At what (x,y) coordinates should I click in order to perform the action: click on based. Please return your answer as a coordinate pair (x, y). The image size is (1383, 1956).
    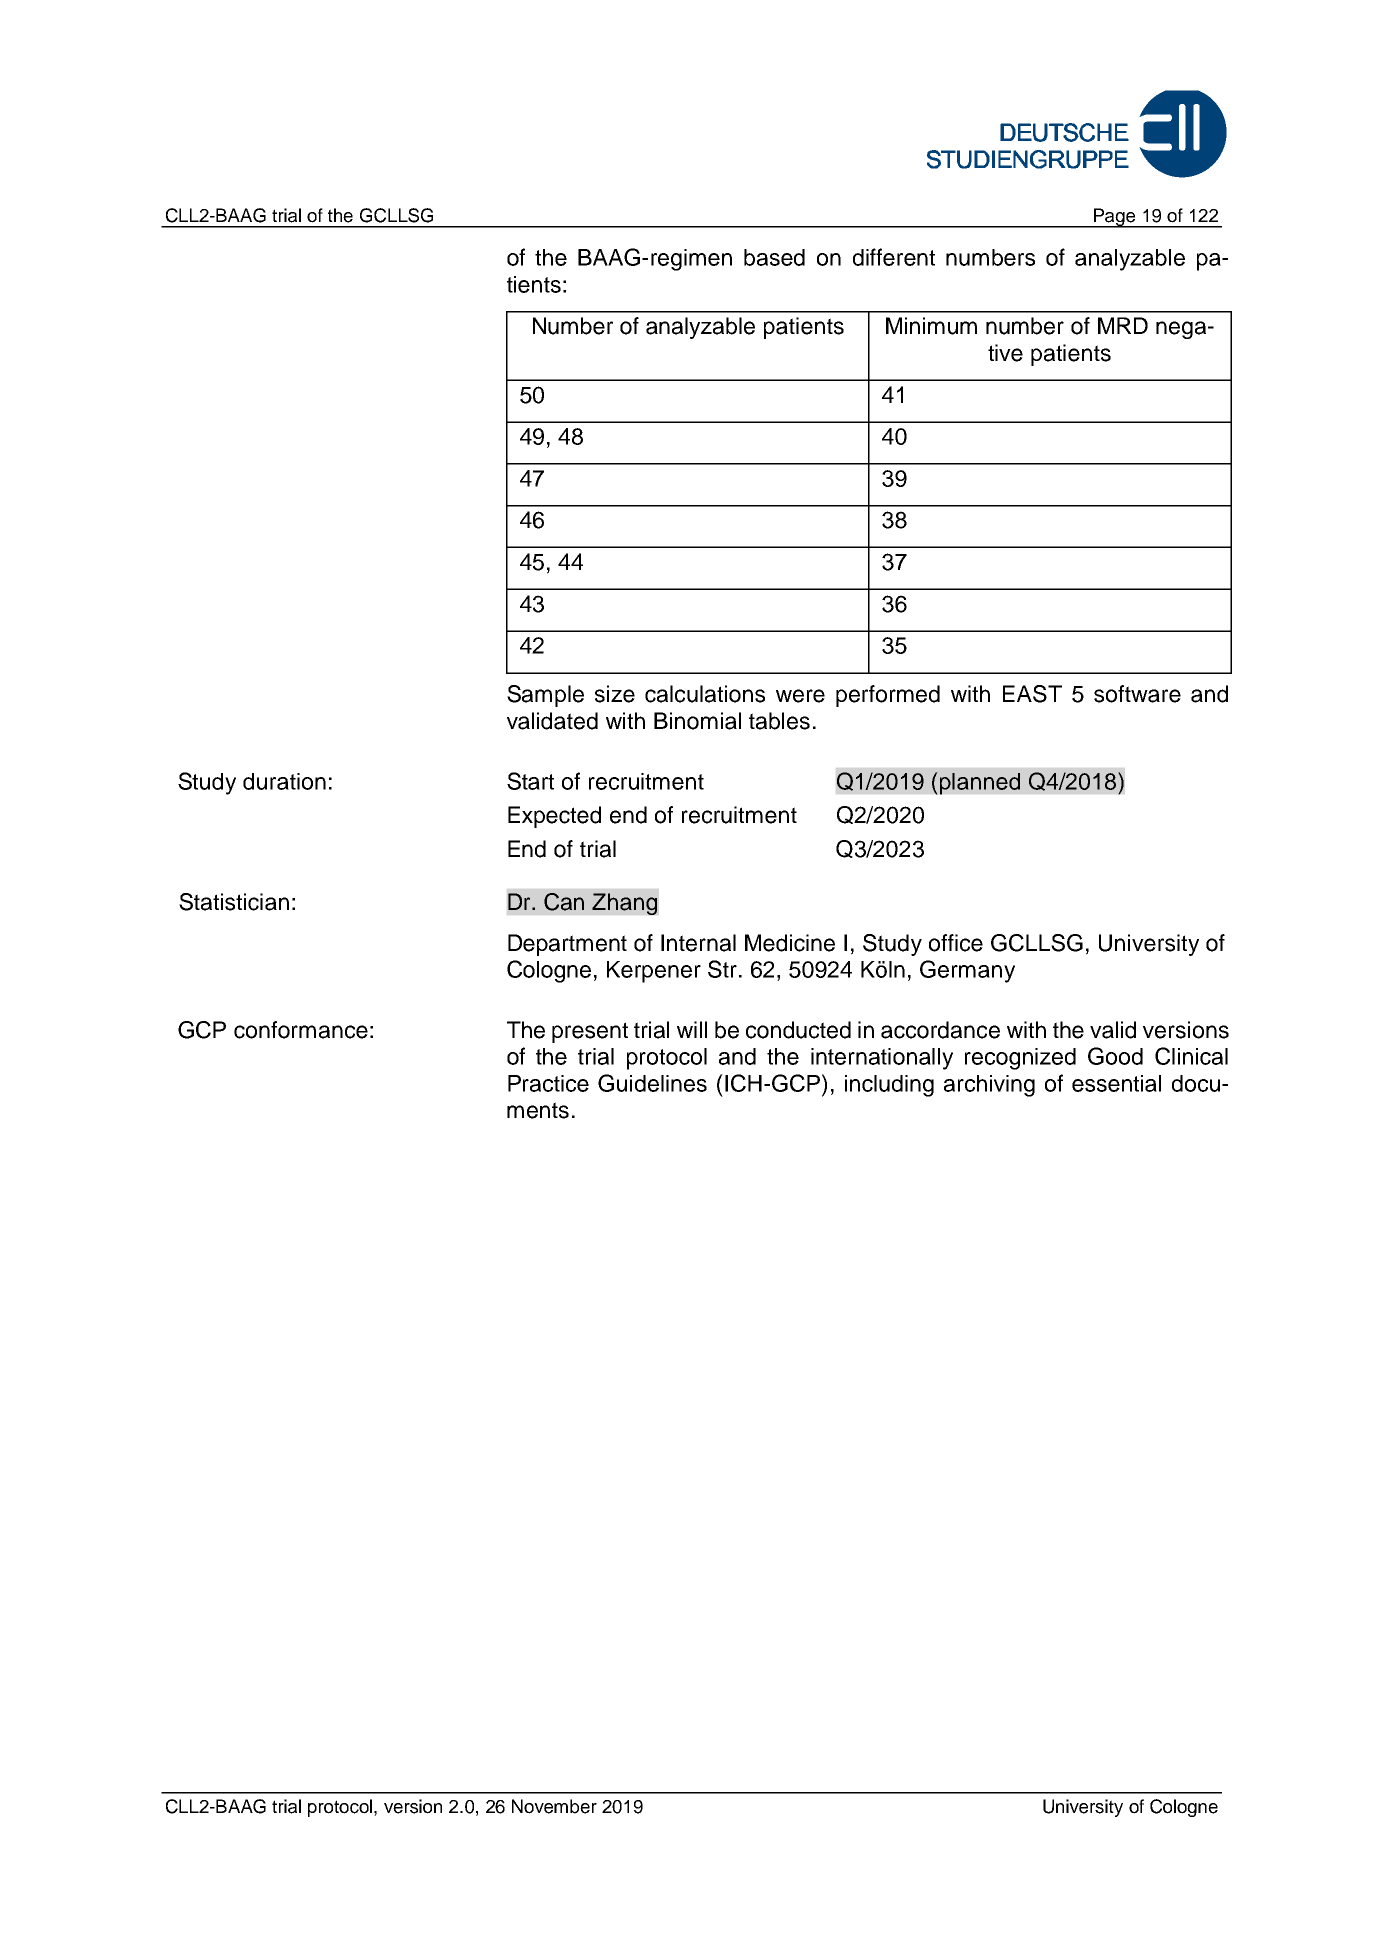
    Looking at the image, I should click on (774, 257).
